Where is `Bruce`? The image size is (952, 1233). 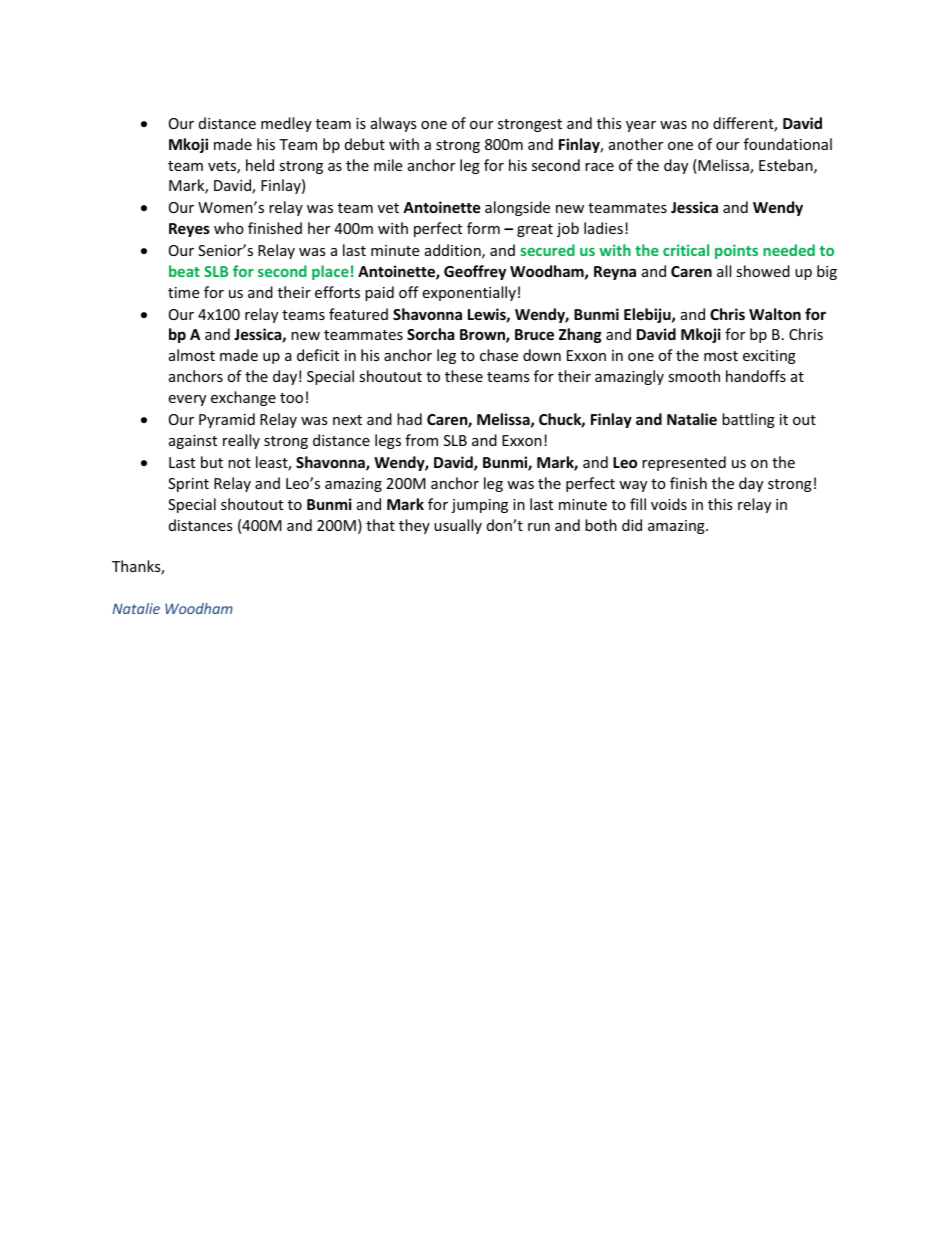
Bruce is located at coordinates (534, 334).
